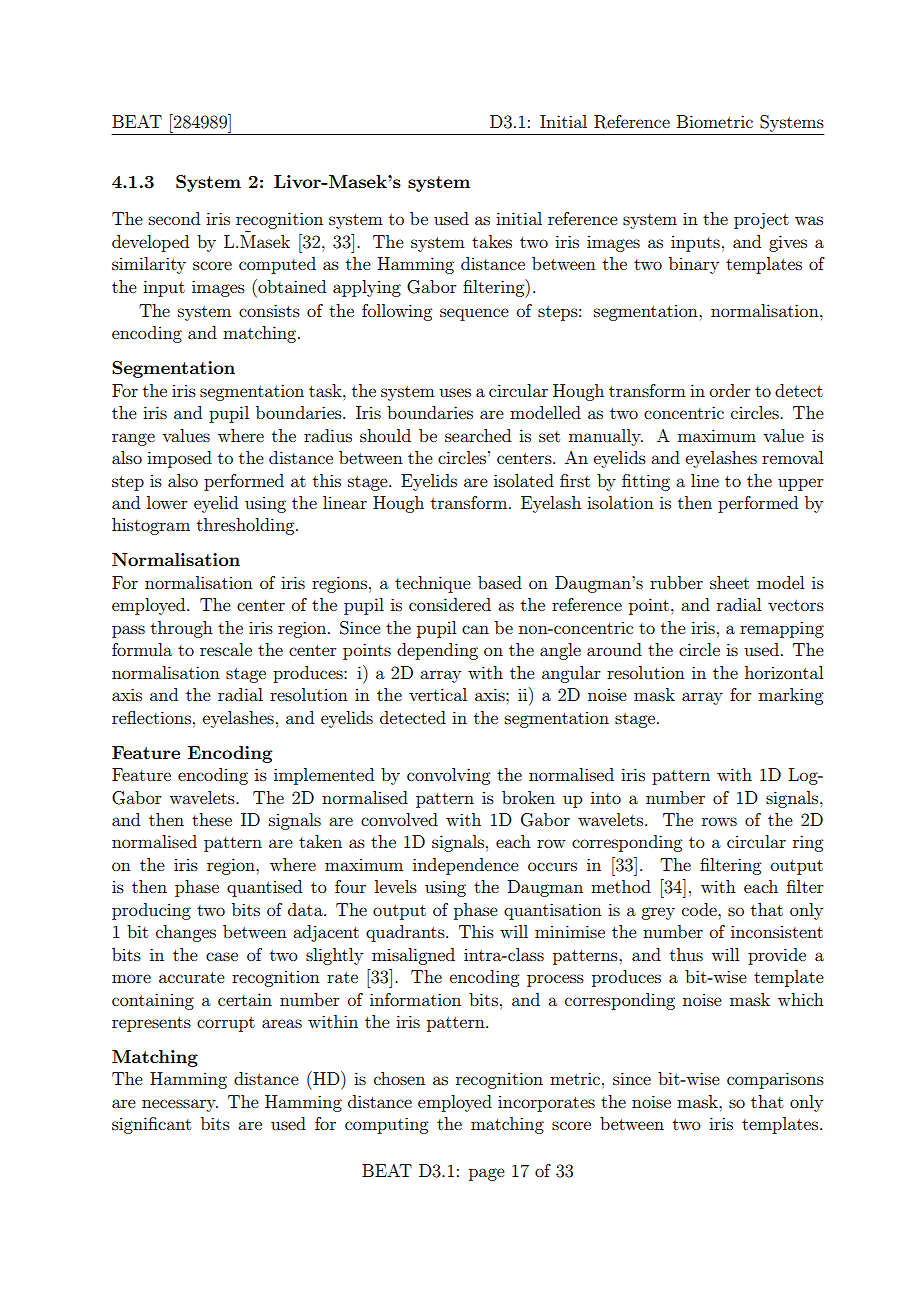 The width and height of the screenshot is (924, 1308). Describe the element at coordinates (492, 241) in the screenshot. I see `takes` at that location.
